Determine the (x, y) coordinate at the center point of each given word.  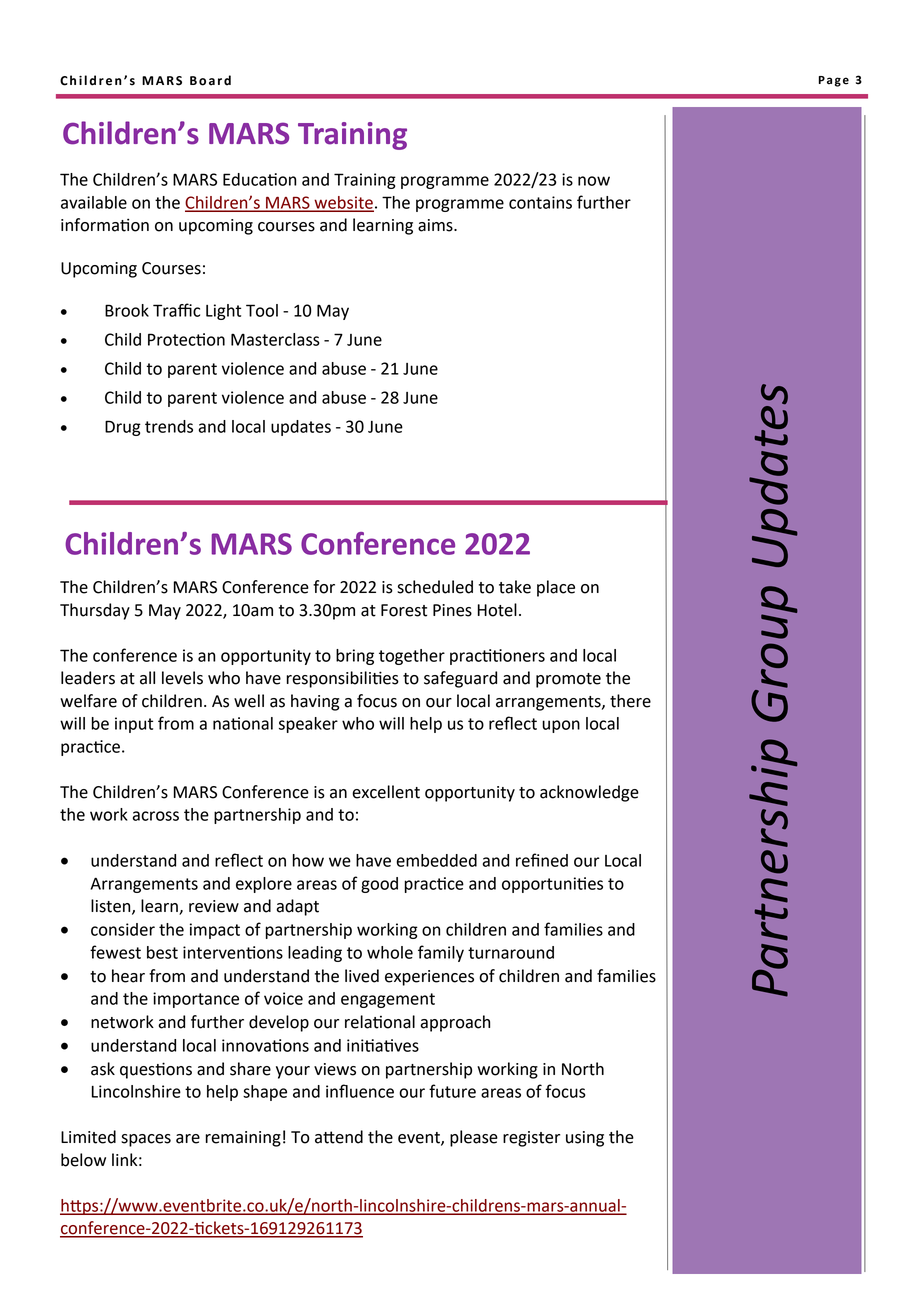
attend (339, 1137)
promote (568, 680)
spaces (146, 1140)
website (343, 203)
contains (540, 202)
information (105, 225)
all (147, 678)
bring (355, 657)
